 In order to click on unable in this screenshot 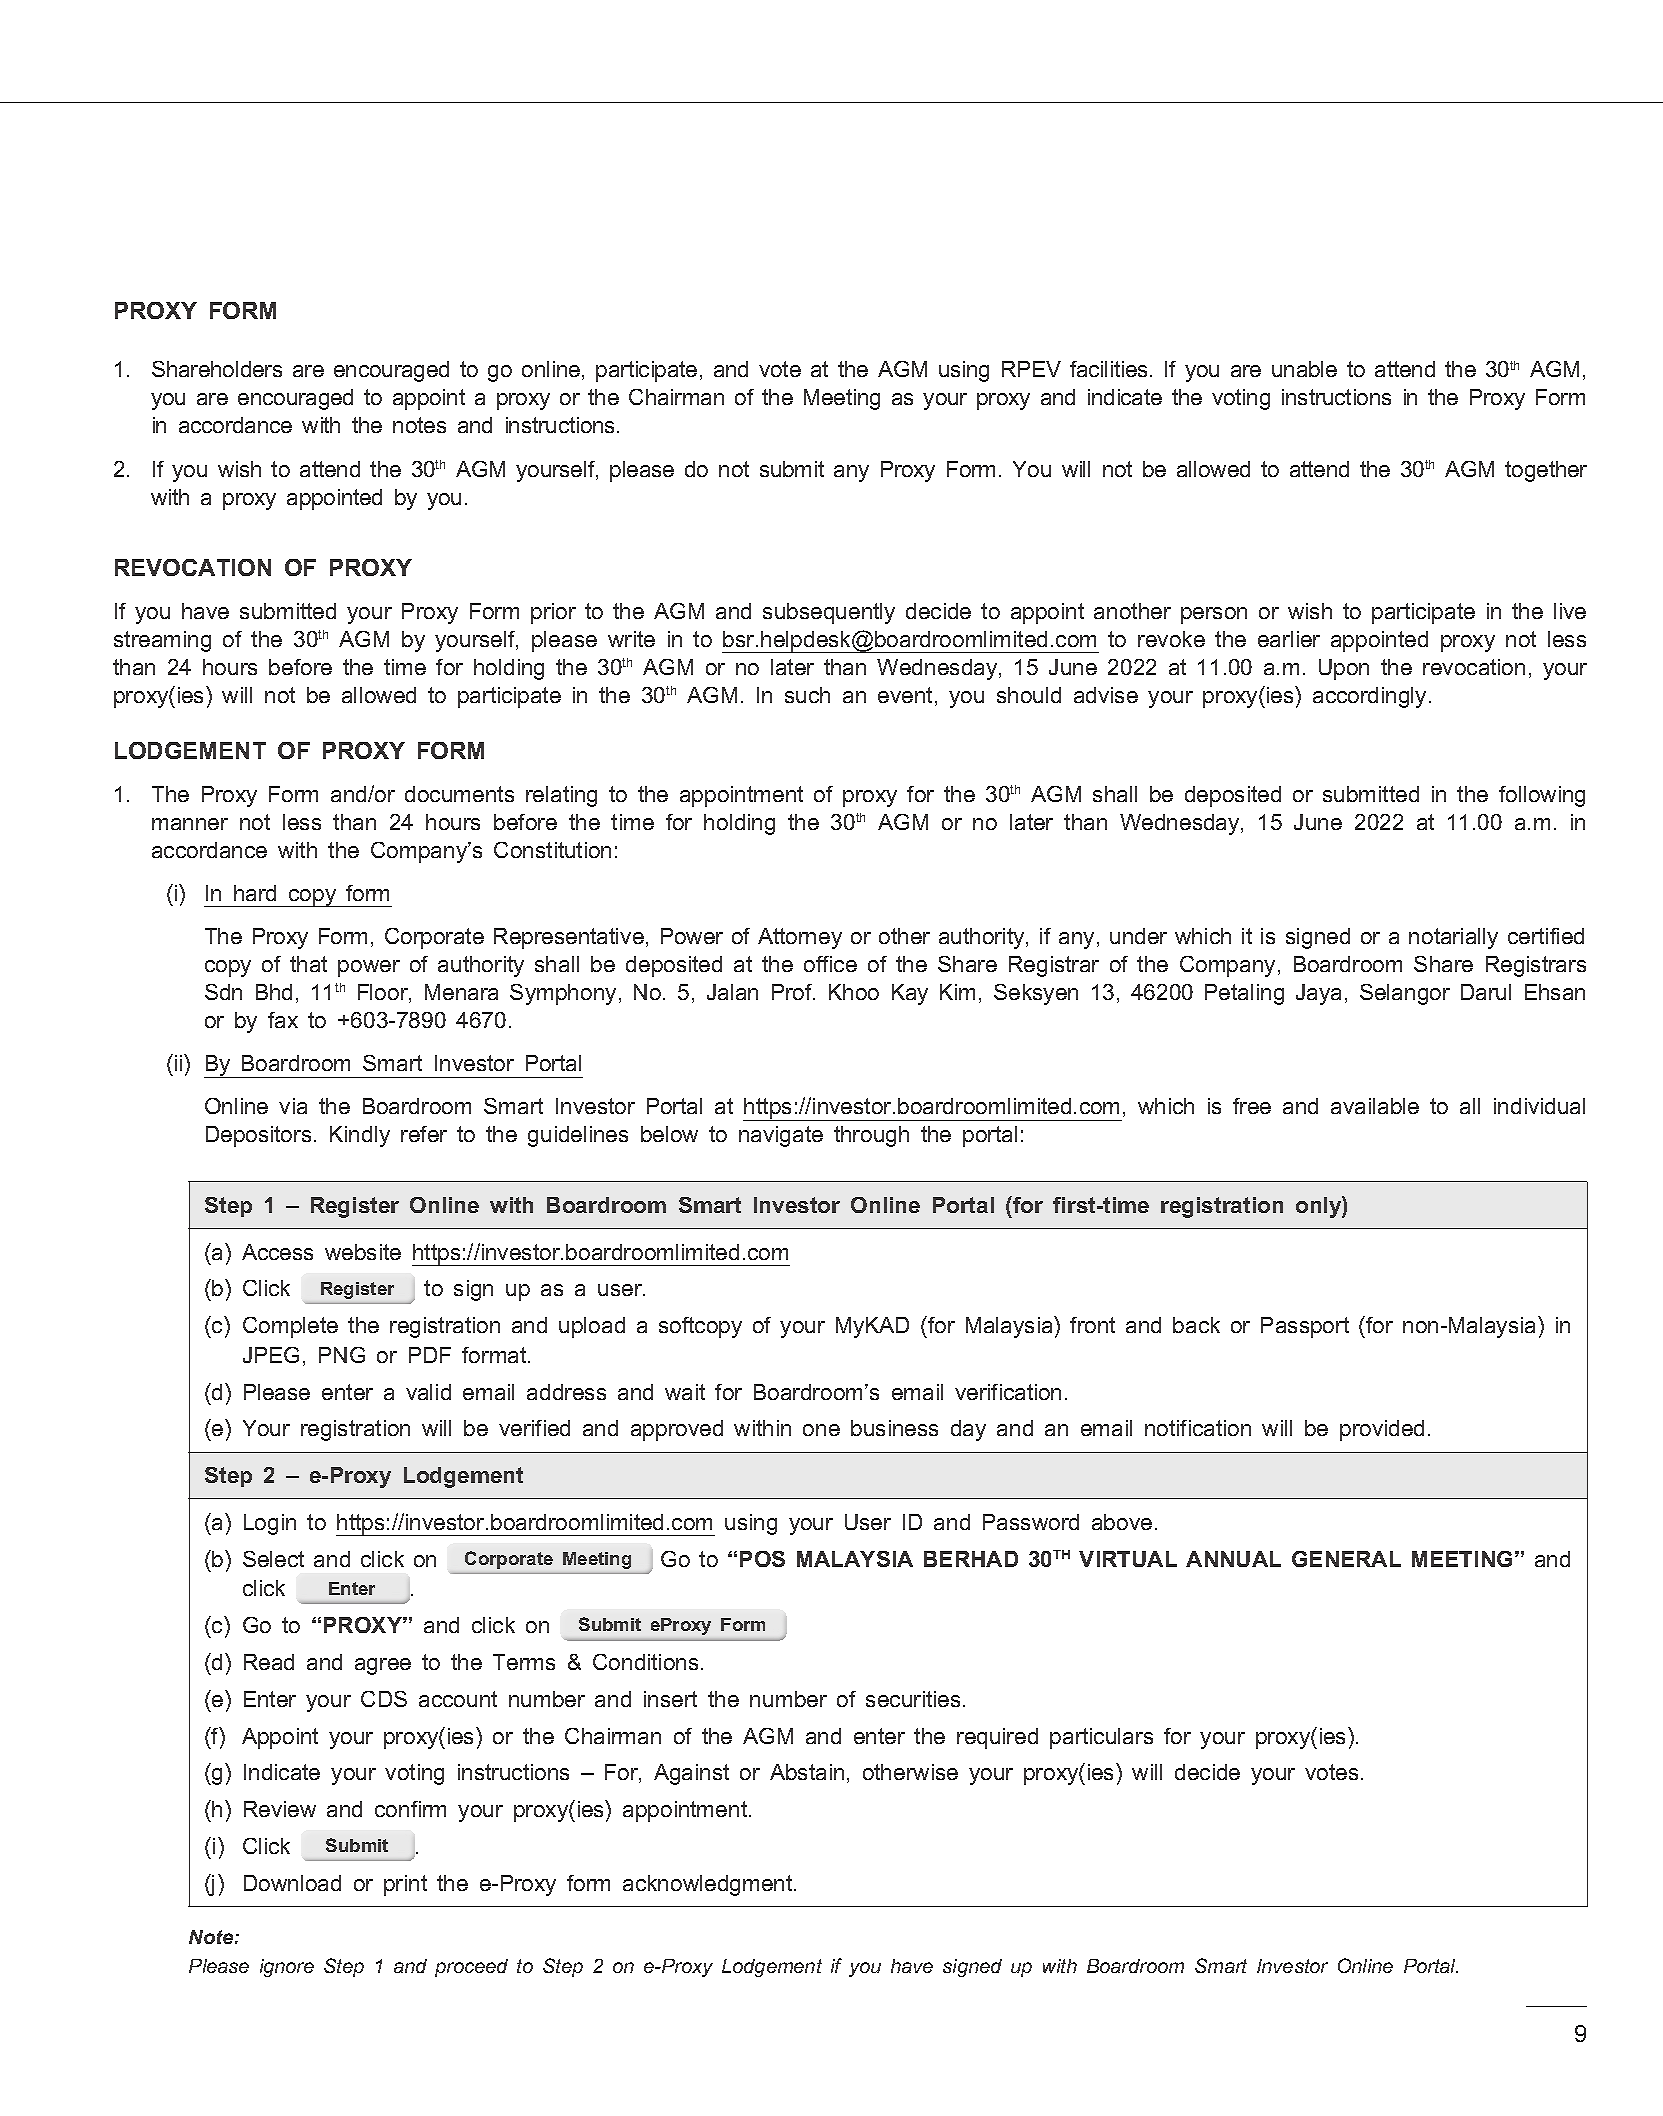, I will do `click(1304, 369)`.
